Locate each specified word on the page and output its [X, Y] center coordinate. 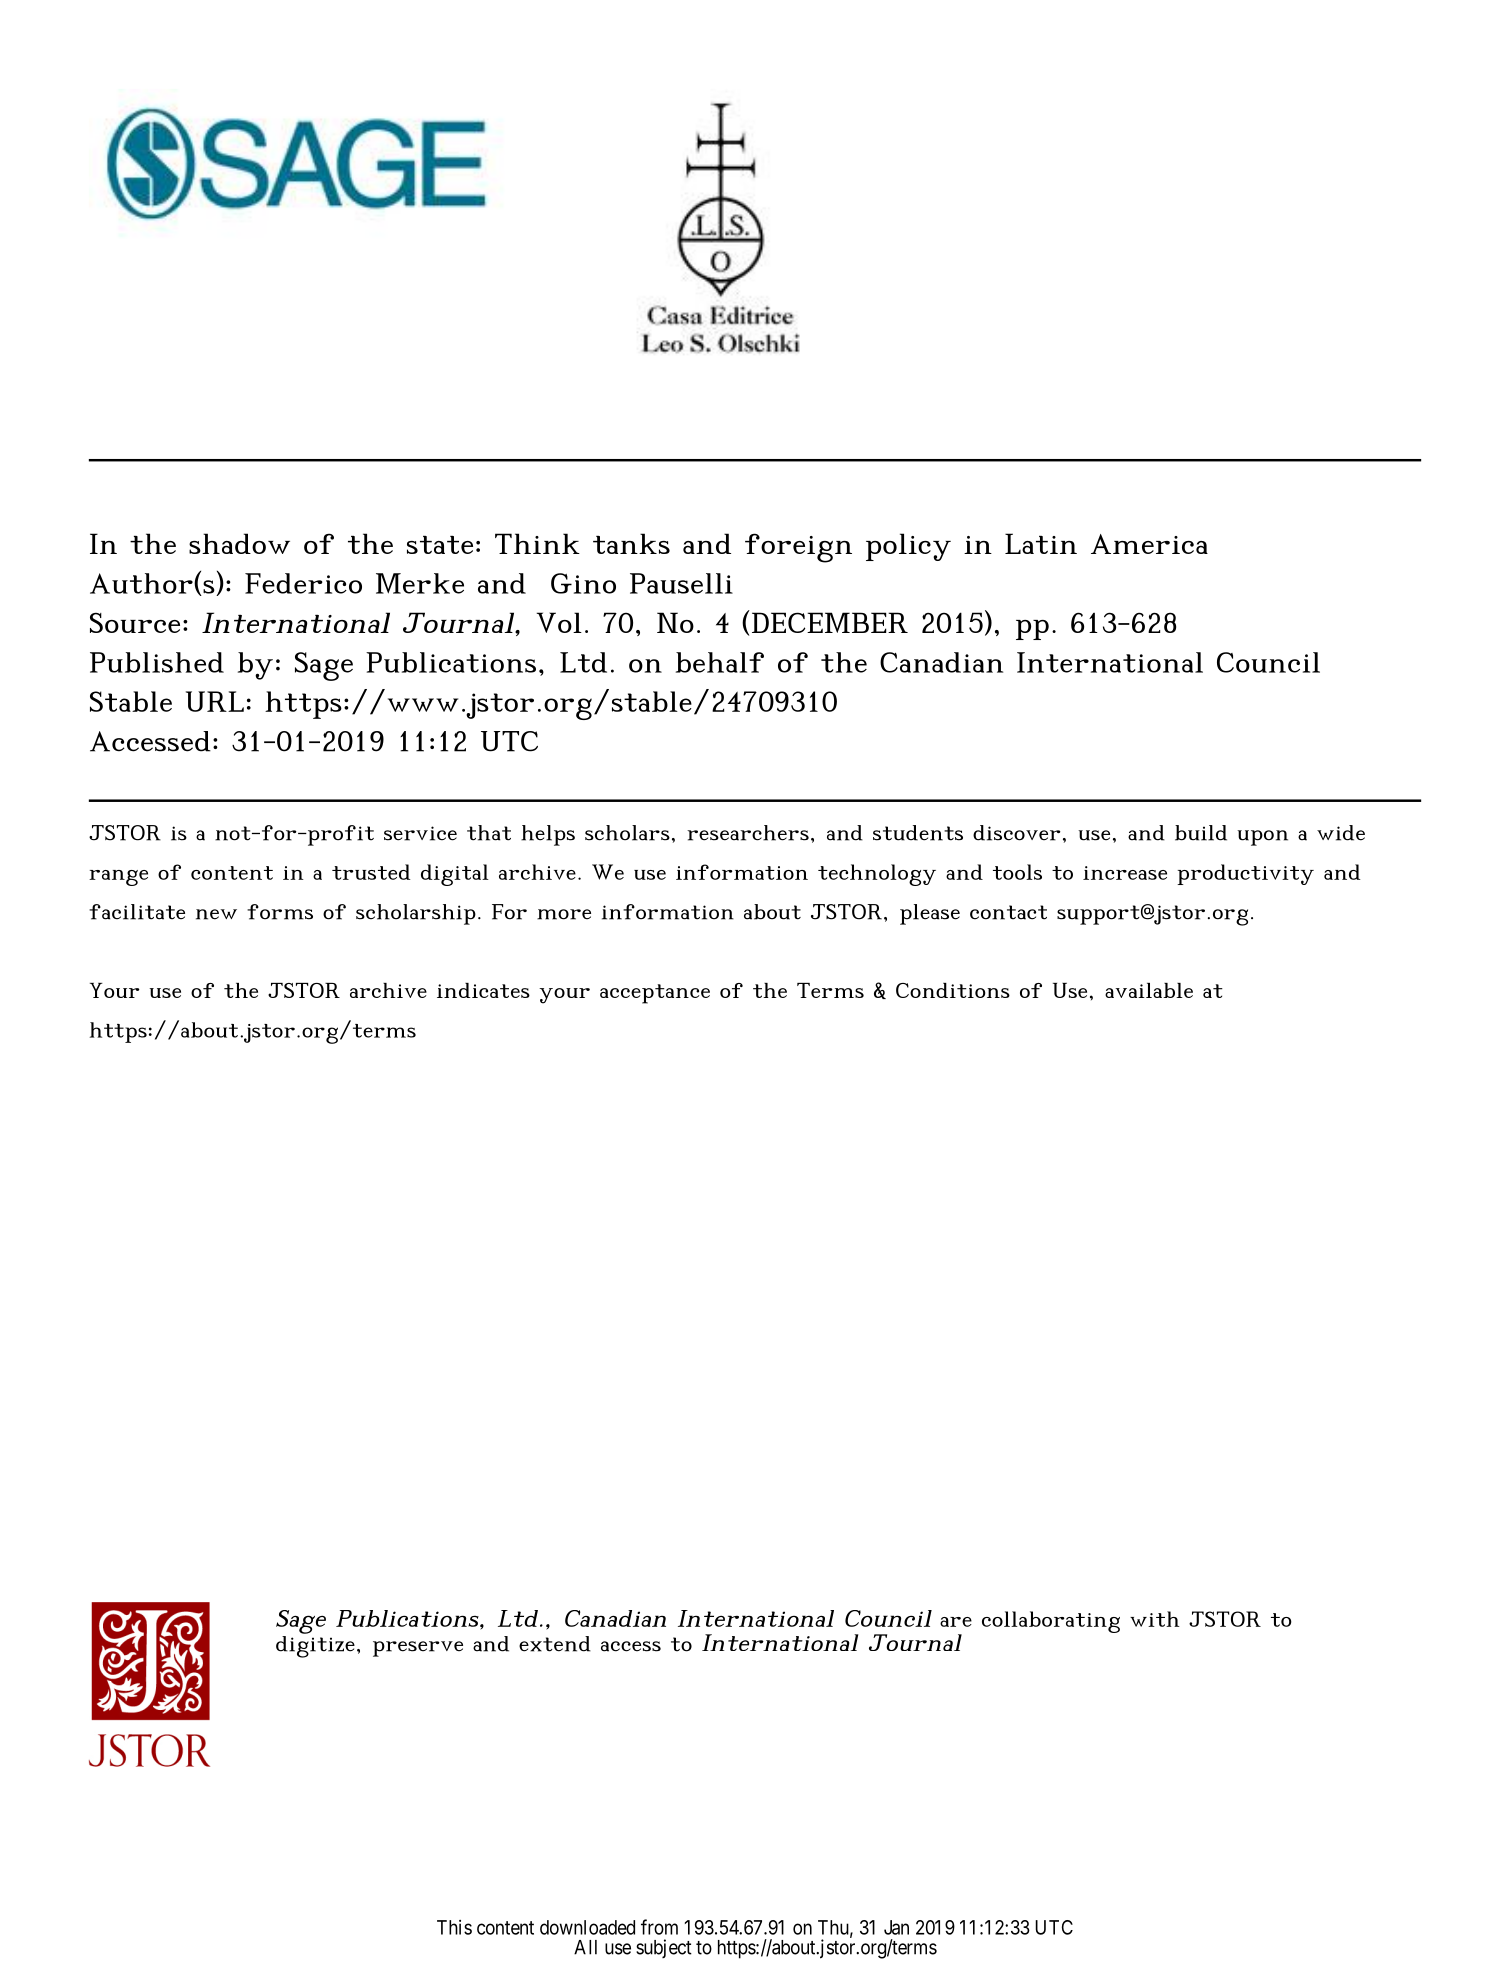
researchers [748, 833]
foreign [798, 548]
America [1149, 544]
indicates [483, 990]
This [454, 1927]
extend [555, 1644]
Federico [303, 583]
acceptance [655, 994]
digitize [315, 1645]
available [1149, 990]
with [1155, 1619]
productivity [1245, 874]
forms [280, 912]
